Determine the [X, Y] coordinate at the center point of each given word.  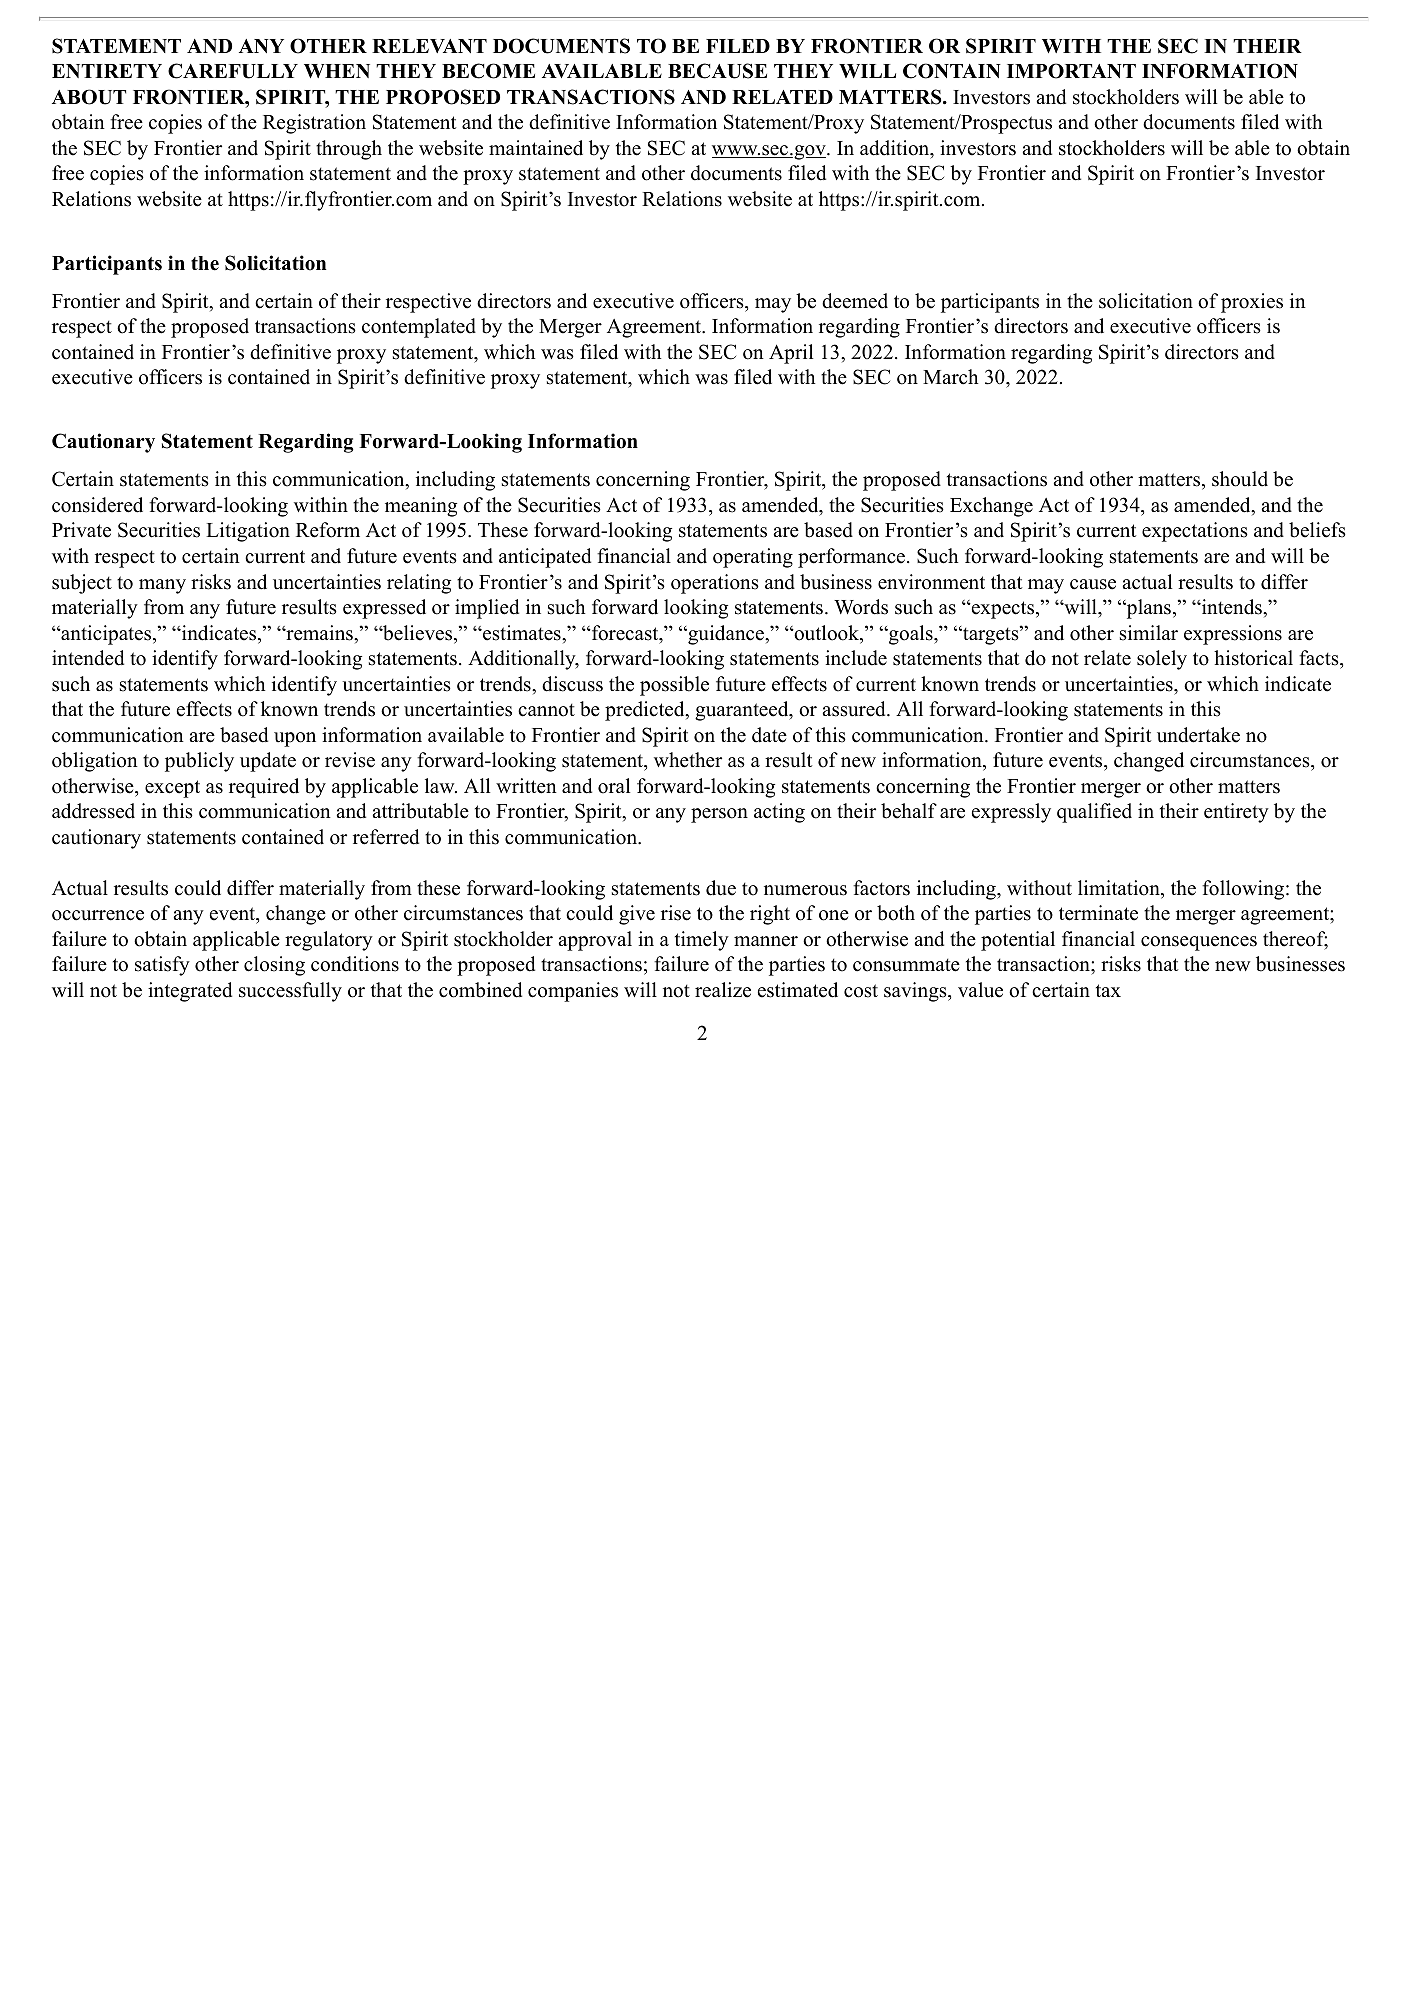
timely [702, 941]
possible [674, 686]
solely [1162, 660]
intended [88, 658]
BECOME [488, 71]
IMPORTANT [1071, 71]
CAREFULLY [233, 71]
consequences [1199, 943]
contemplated [419, 328]
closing [274, 966]
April [791, 354]
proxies [1252, 303]
